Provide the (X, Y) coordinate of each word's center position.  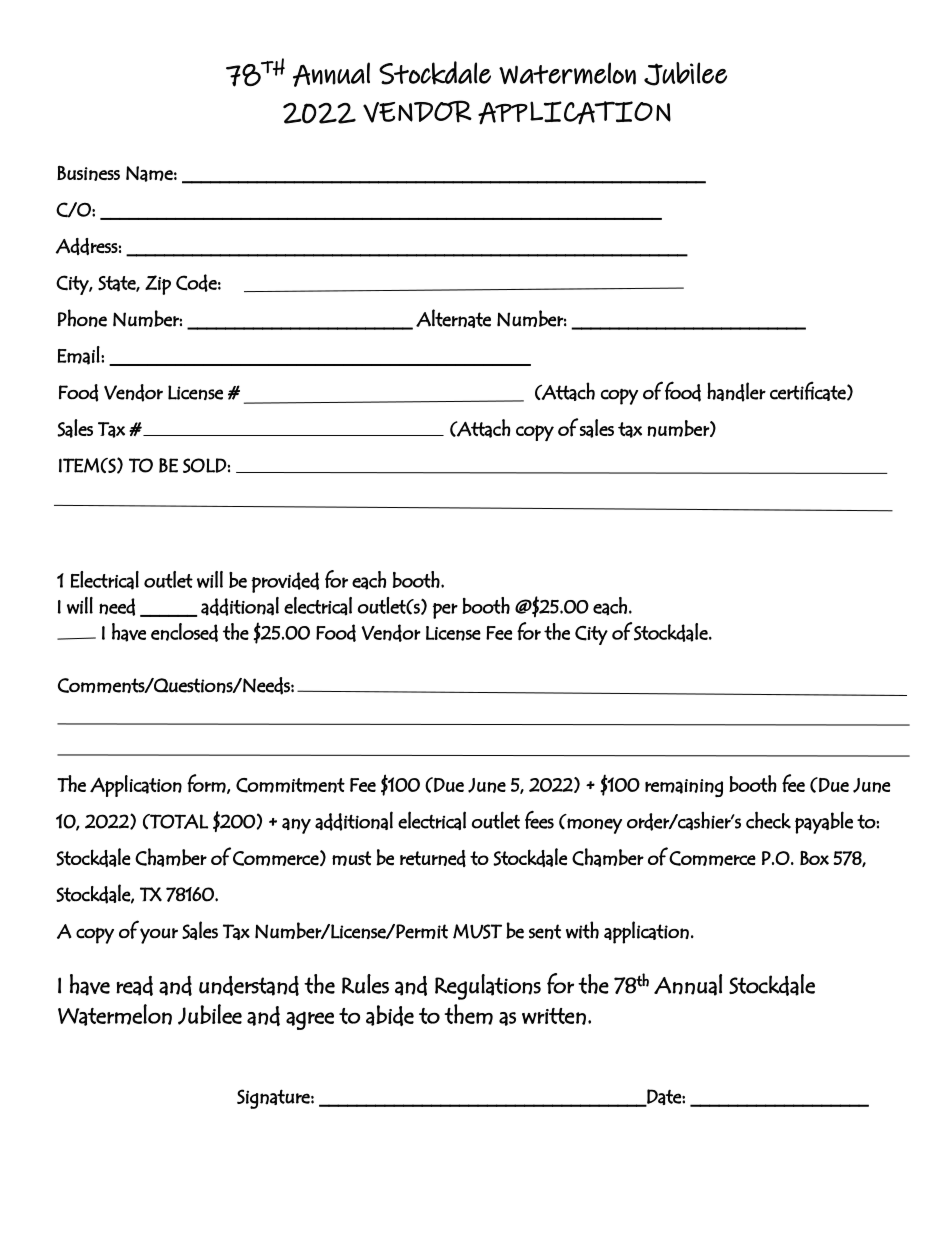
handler (736, 392)
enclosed (184, 632)
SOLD (205, 465)
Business (88, 173)
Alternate (453, 318)
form (207, 784)
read (134, 986)
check (768, 820)
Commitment (290, 785)
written (554, 1016)
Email (79, 355)
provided (285, 582)
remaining (684, 788)
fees (539, 820)
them (468, 1014)
